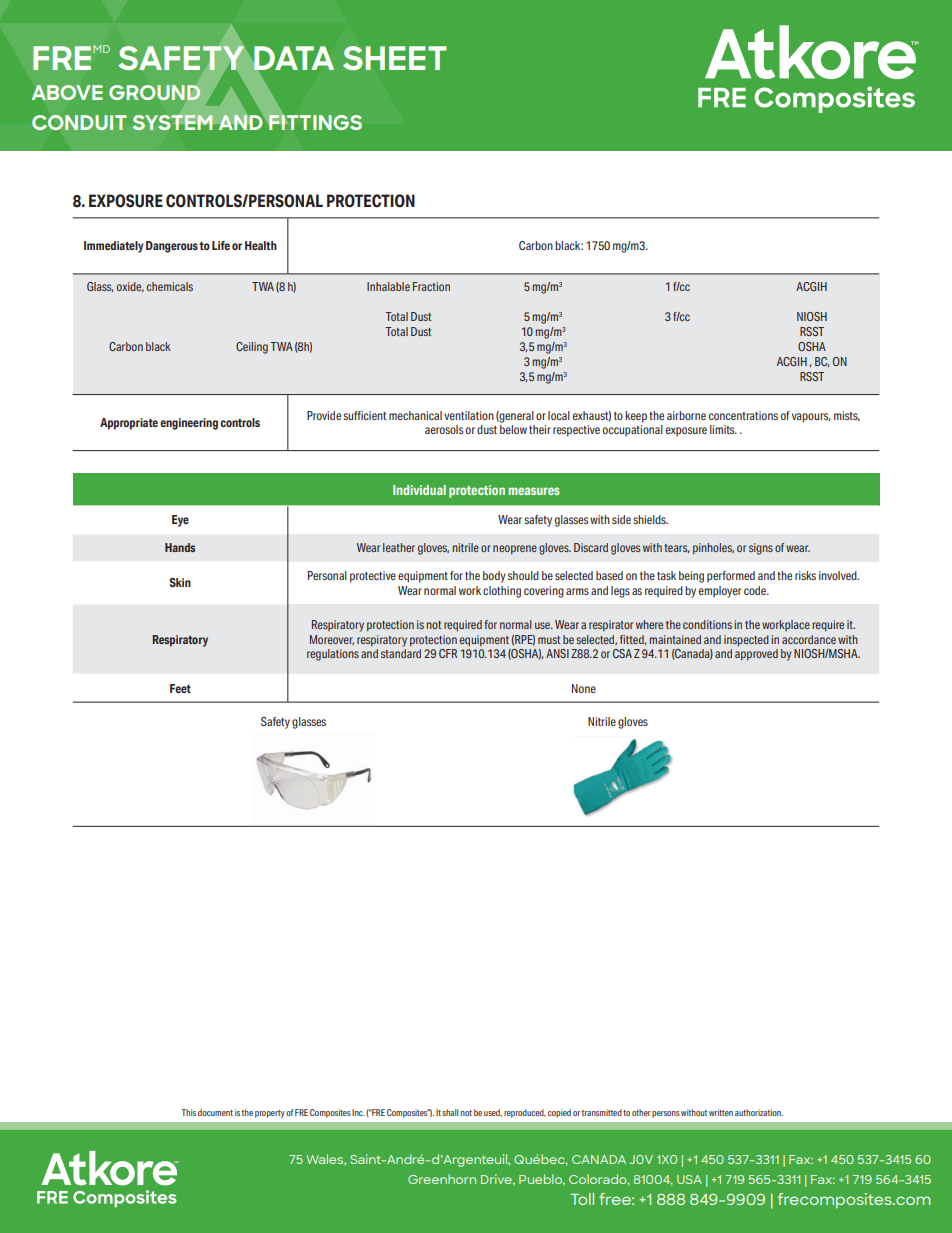 This image has height=1233, width=952. I want to click on inspected, so click(746, 641).
